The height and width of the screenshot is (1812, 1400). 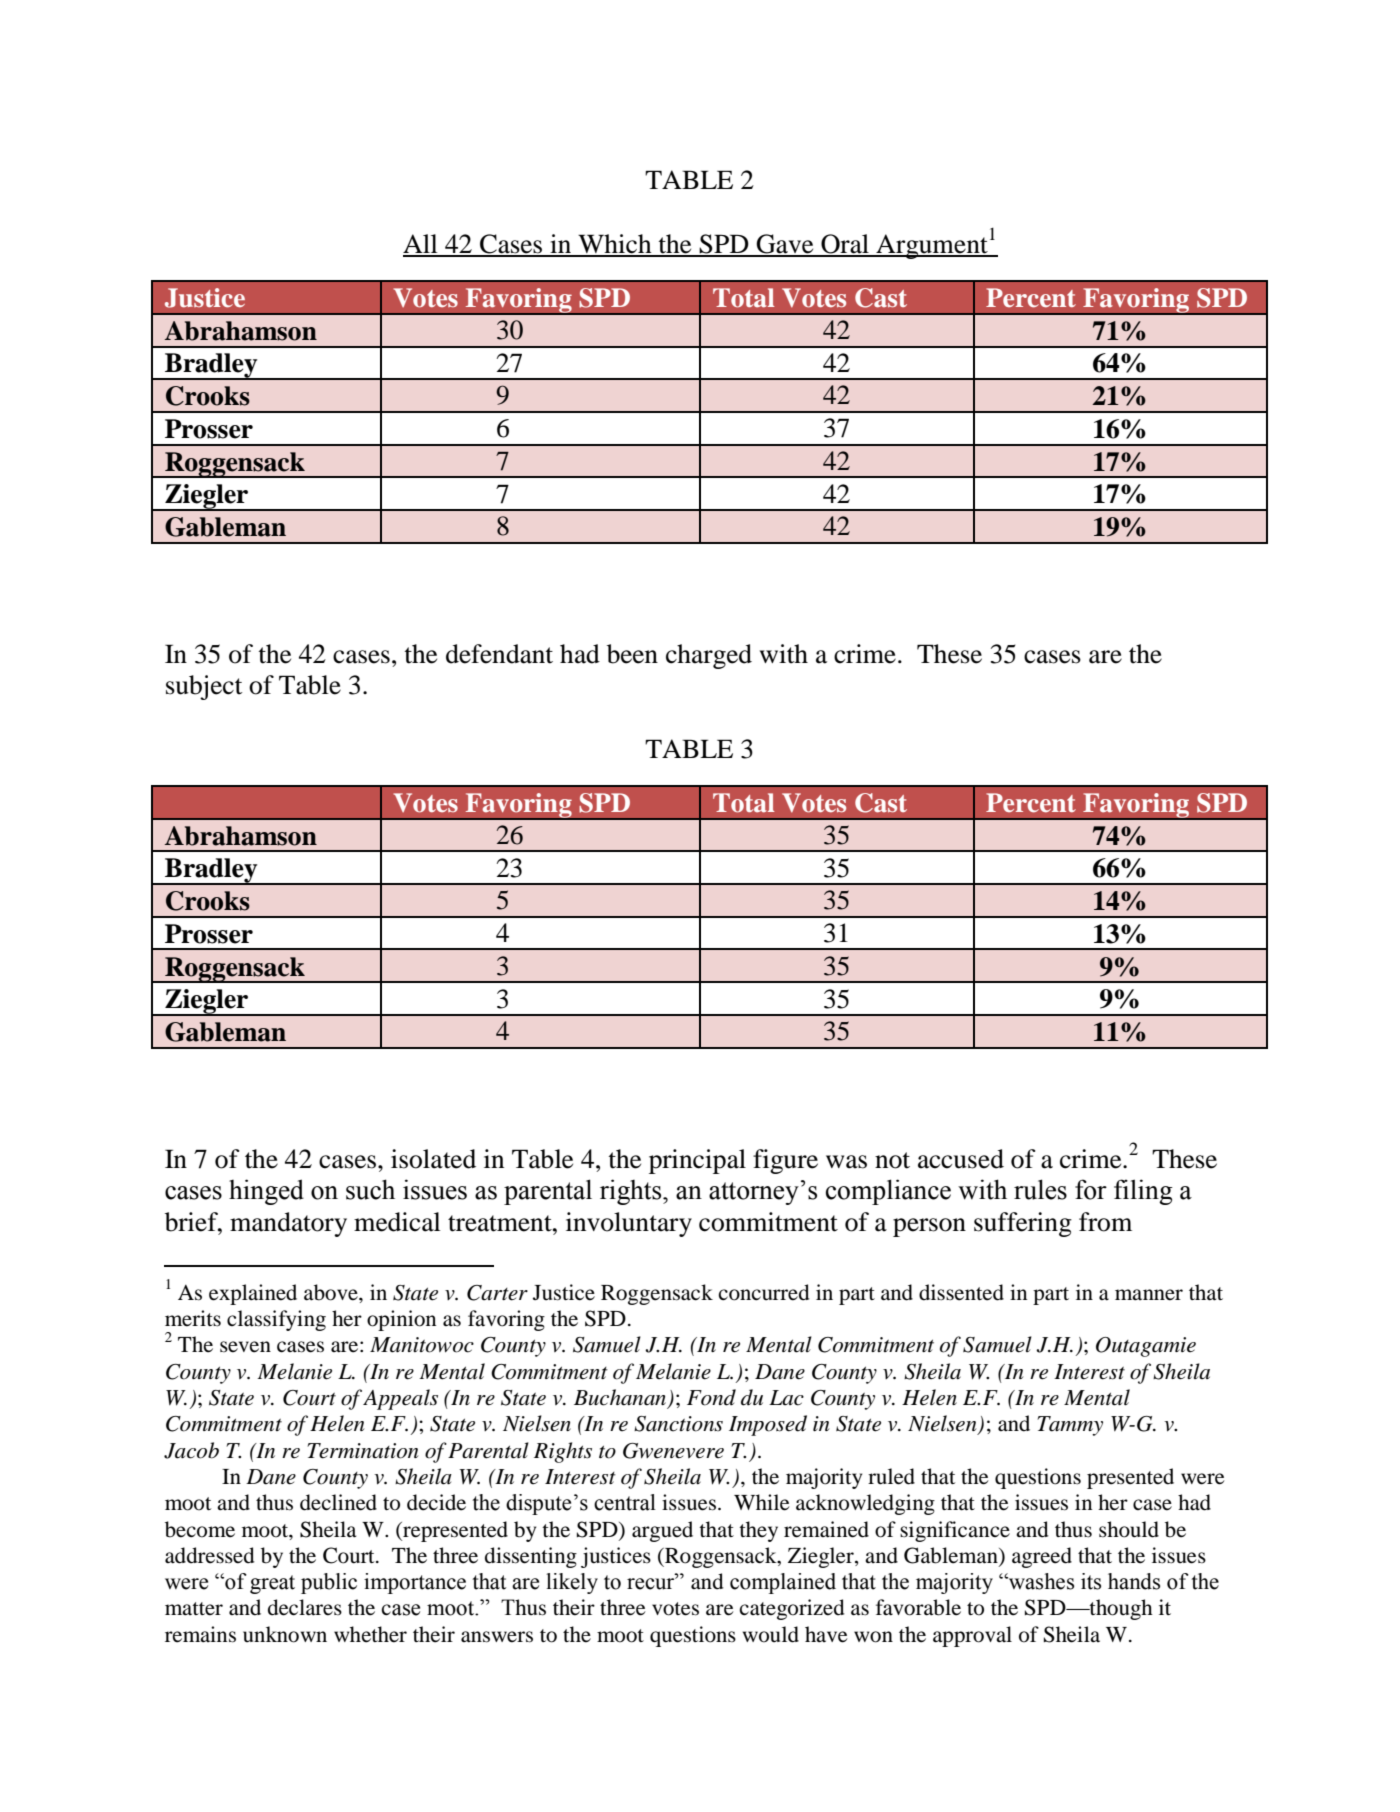 I want to click on rules, so click(x=1040, y=1189).
